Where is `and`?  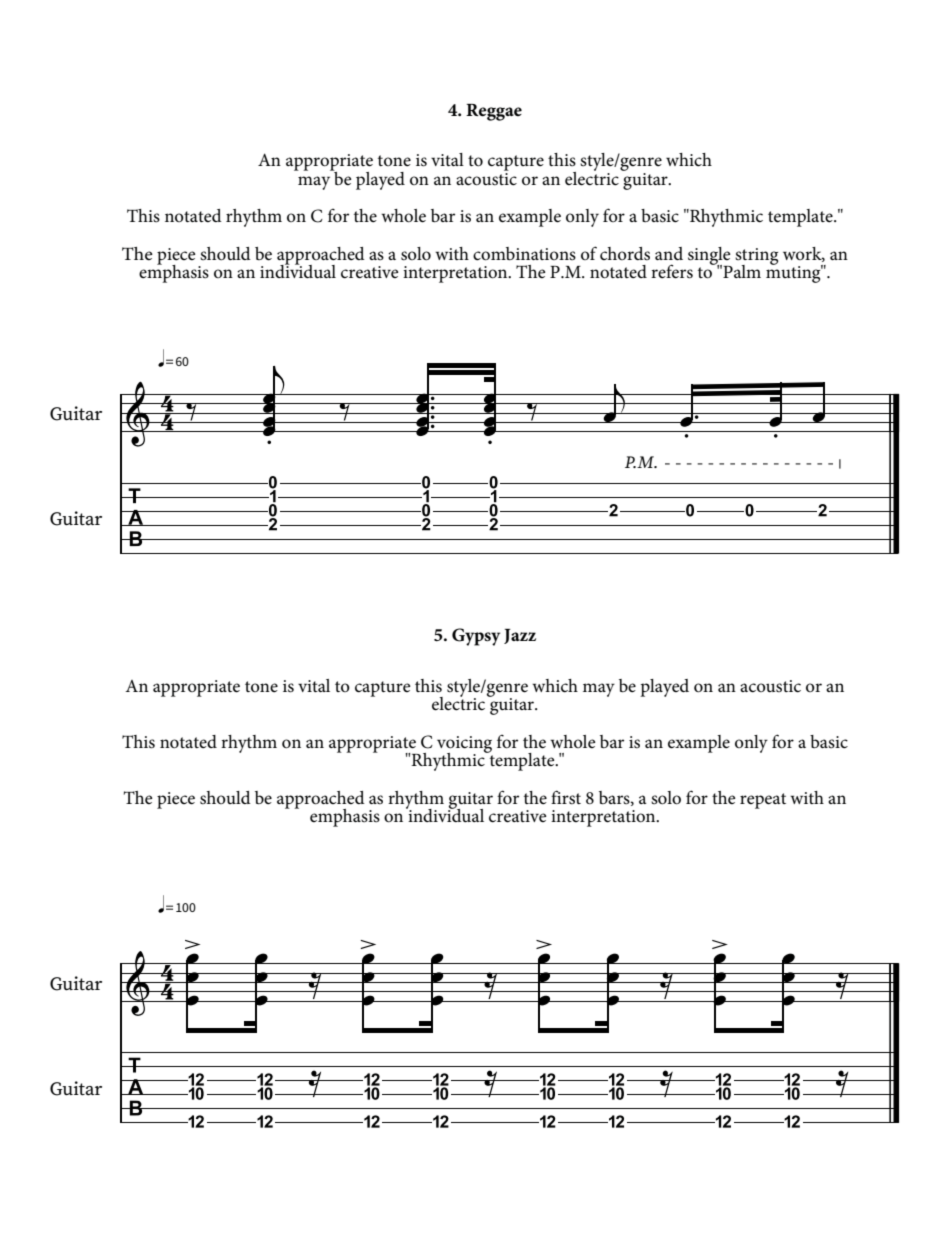
and is located at coordinates (669, 253).
